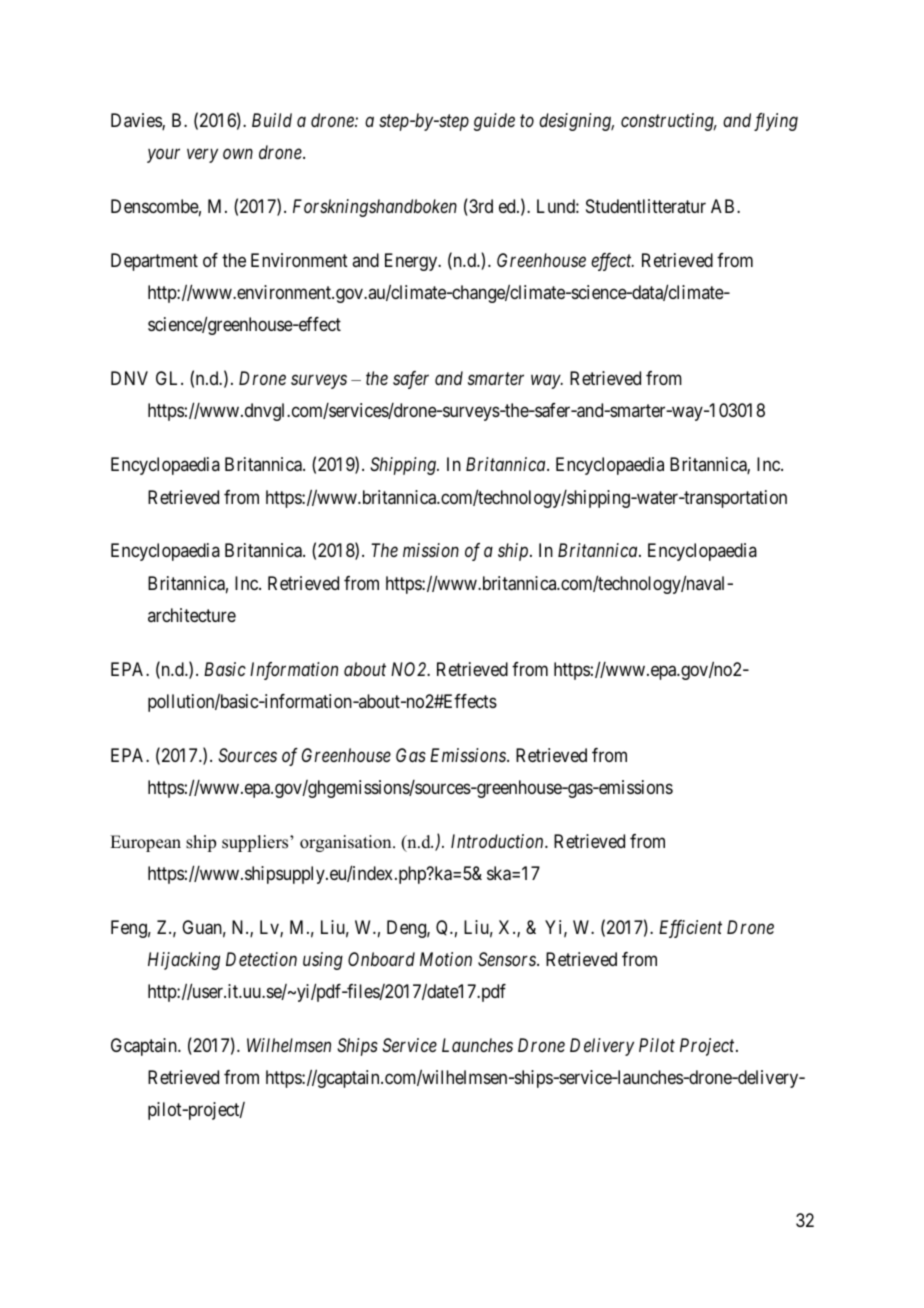  What do you see at coordinates (154, 262) in the page?
I see `Department` at bounding box center [154, 262].
